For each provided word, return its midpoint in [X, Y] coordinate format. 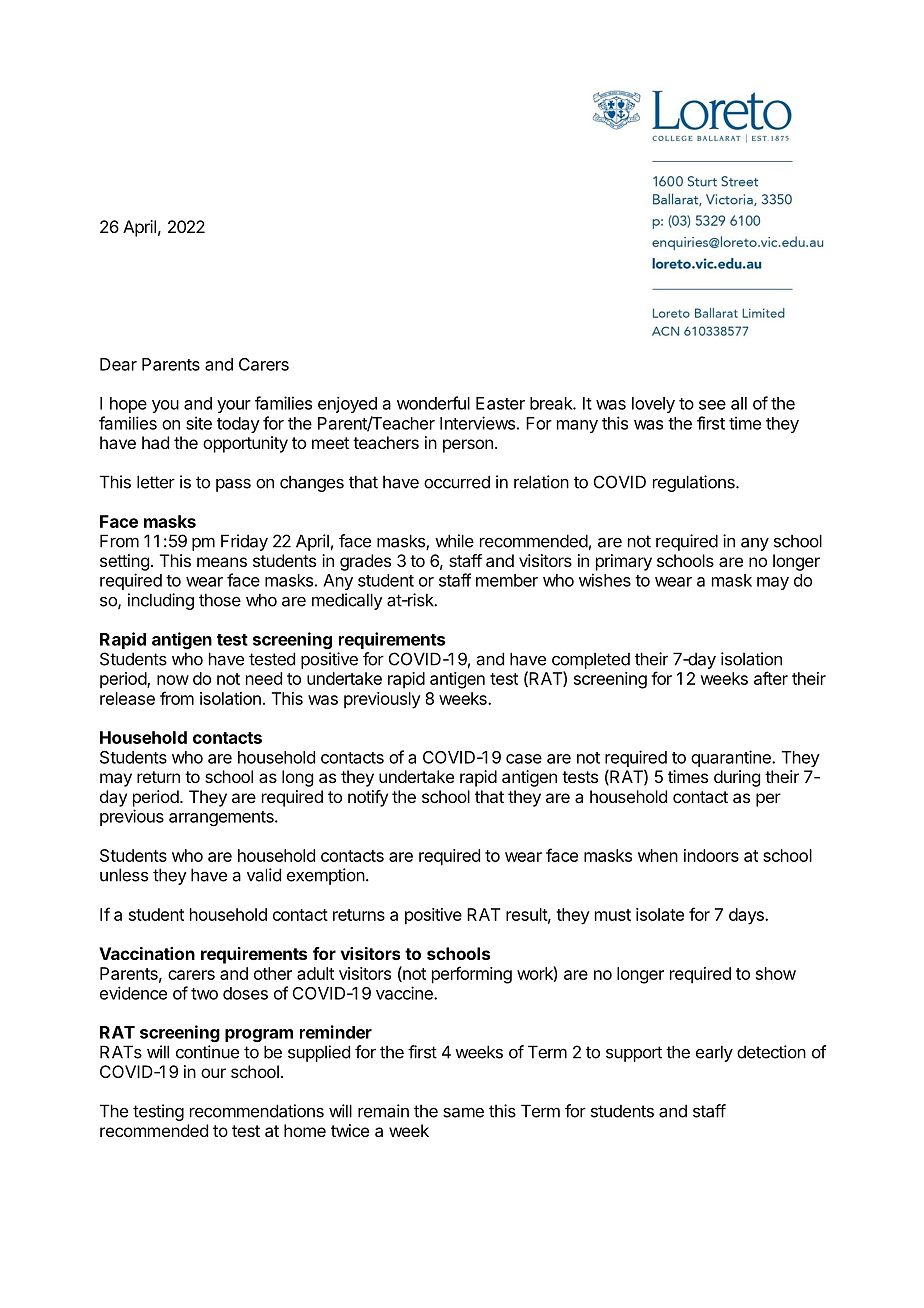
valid [264, 875]
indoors [711, 855]
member [507, 580]
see [712, 405]
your [234, 406]
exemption [326, 876]
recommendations [257, 1111]
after [771, 678]
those [220, 600]
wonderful [433, 403]
